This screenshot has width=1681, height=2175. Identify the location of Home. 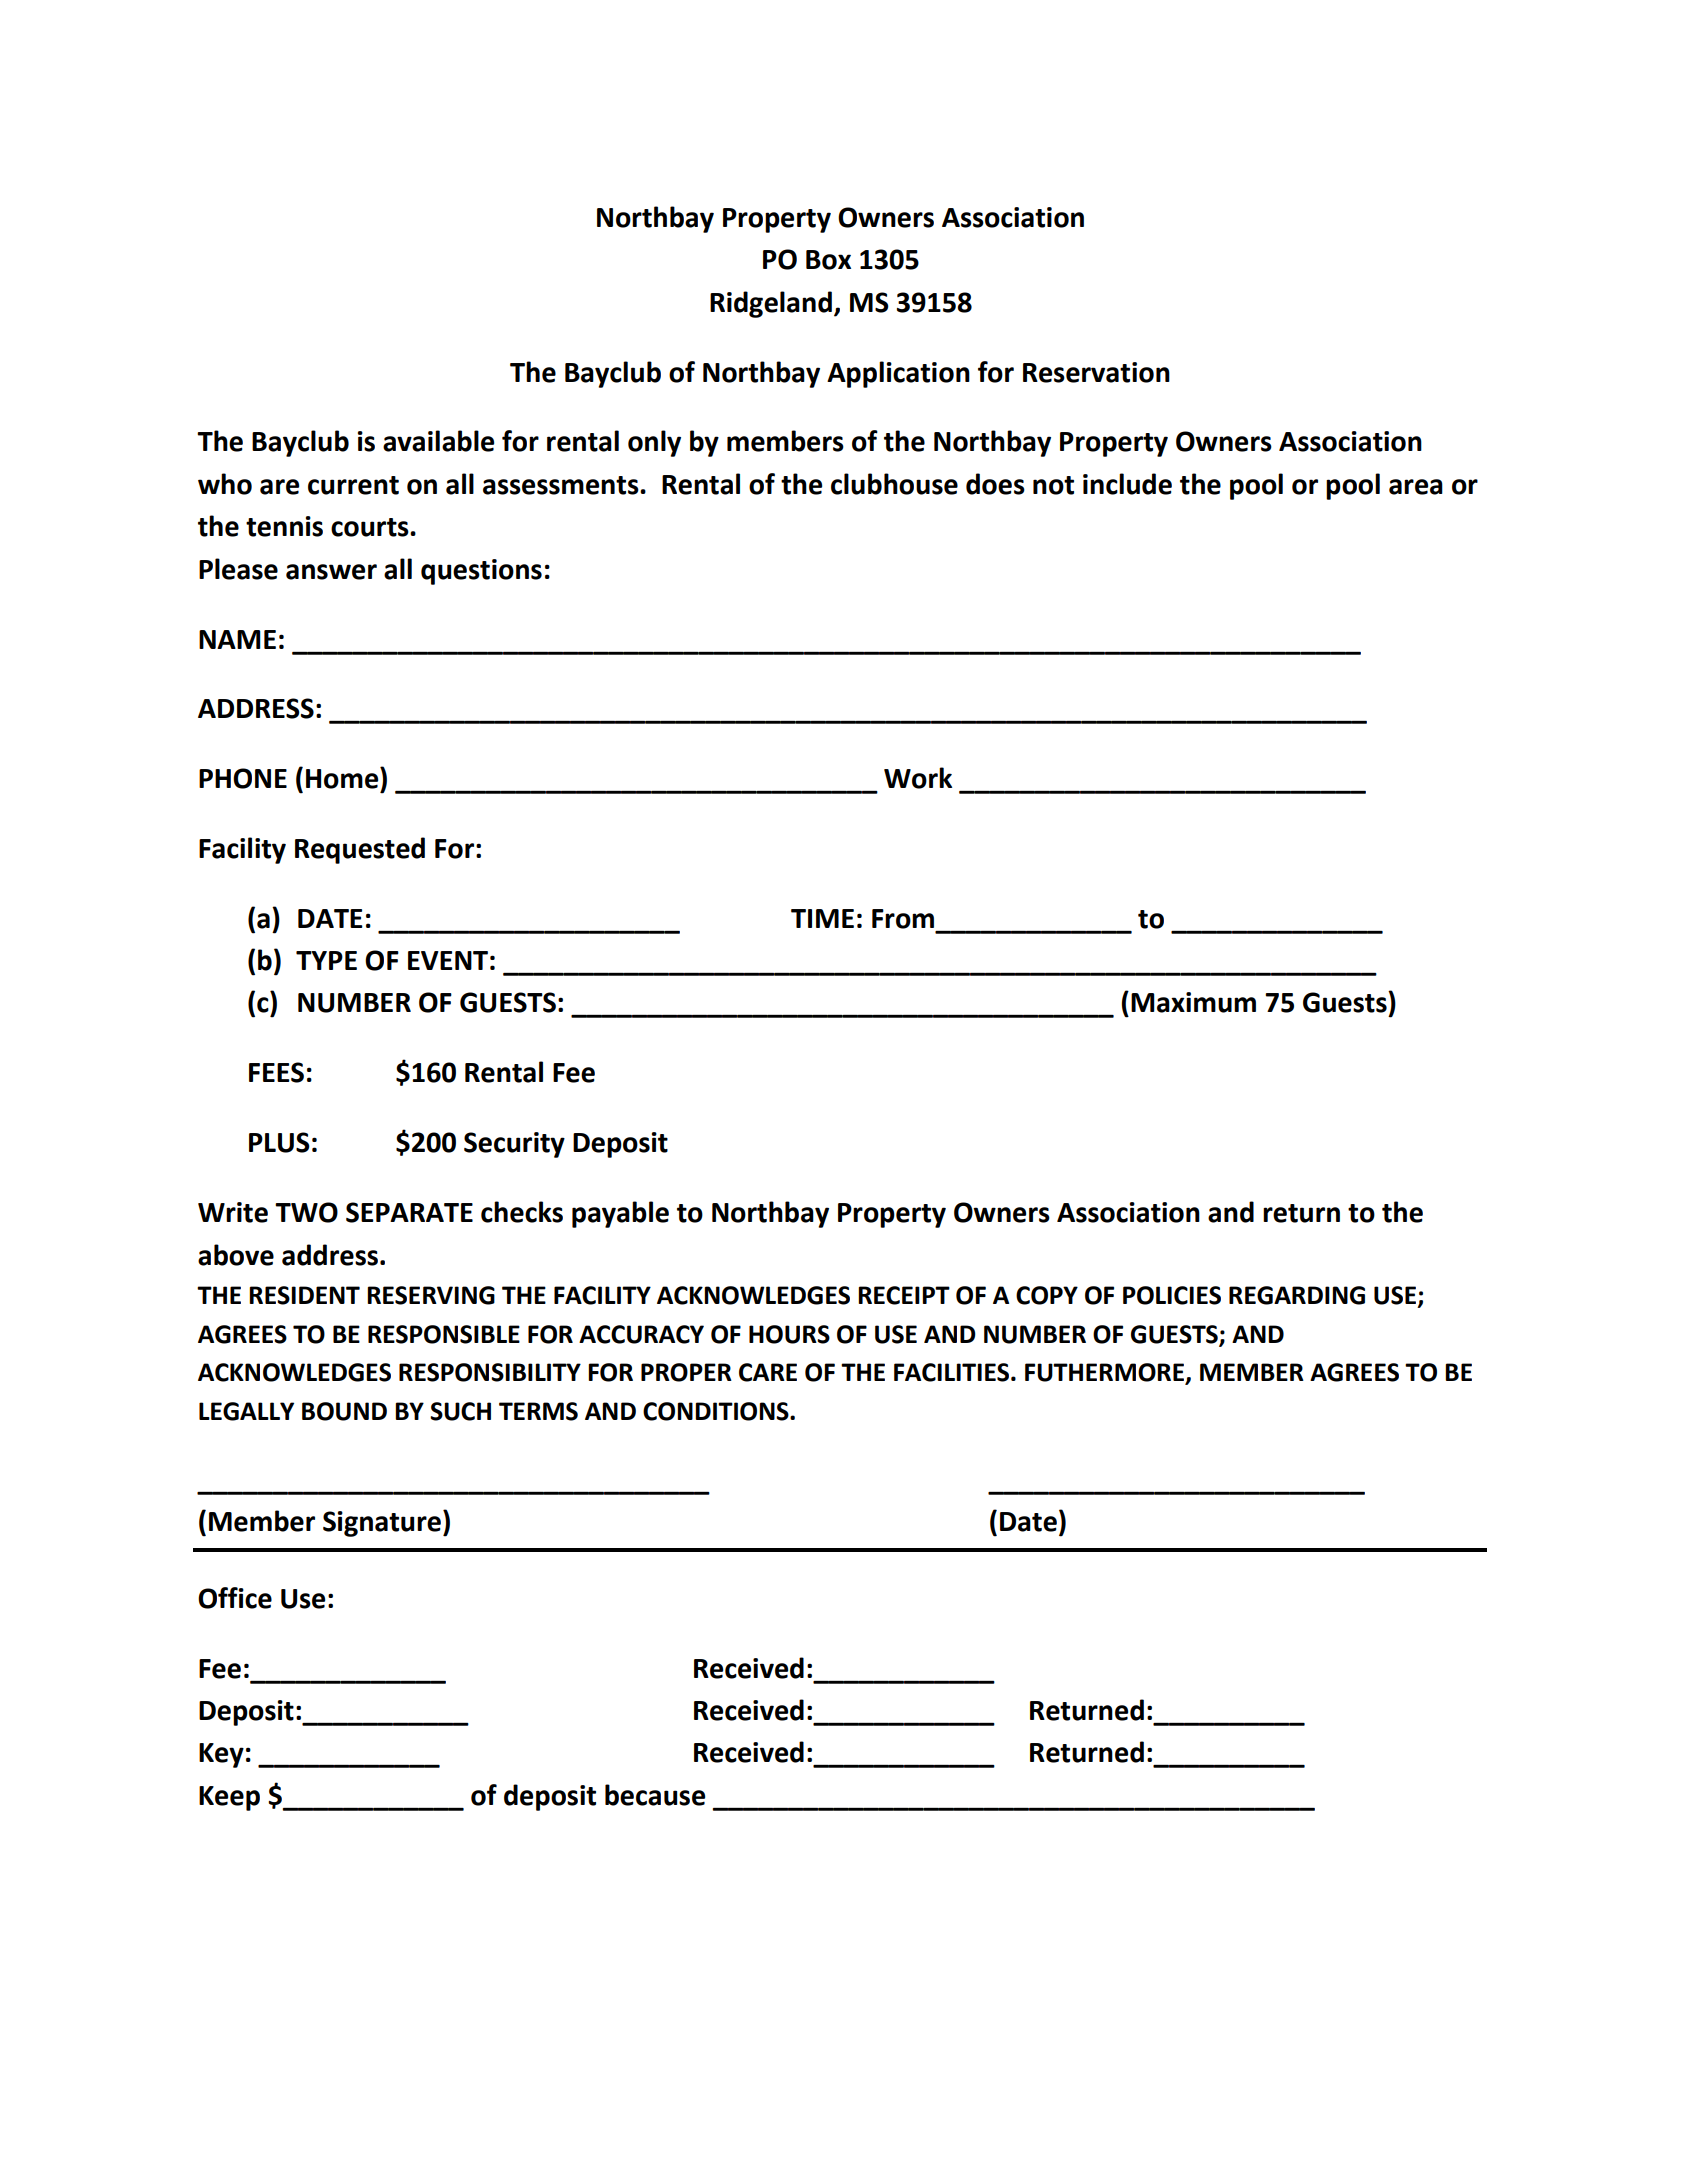
(343, 778).
